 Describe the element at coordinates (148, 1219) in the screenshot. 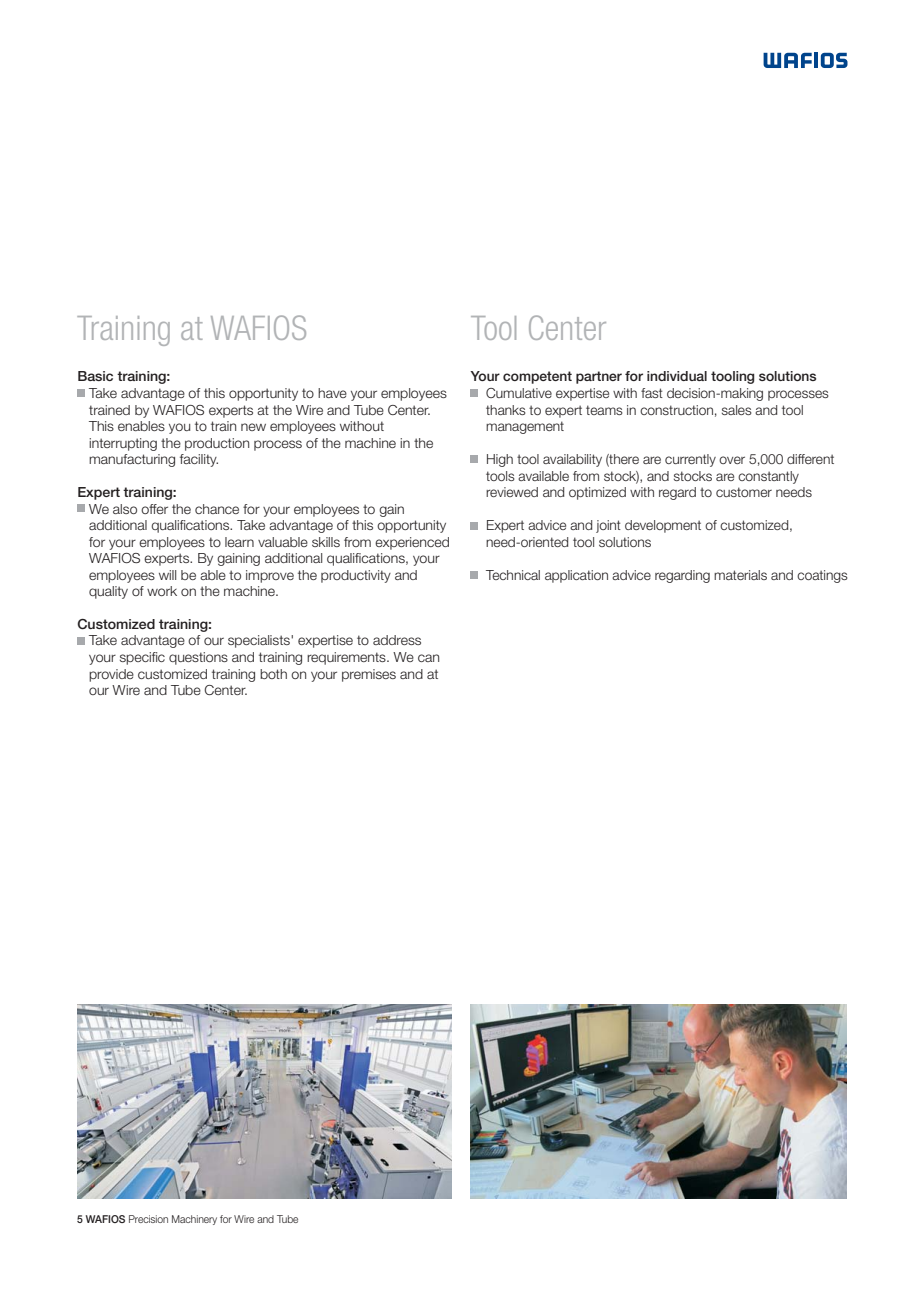

I see `Precision` at that location.
